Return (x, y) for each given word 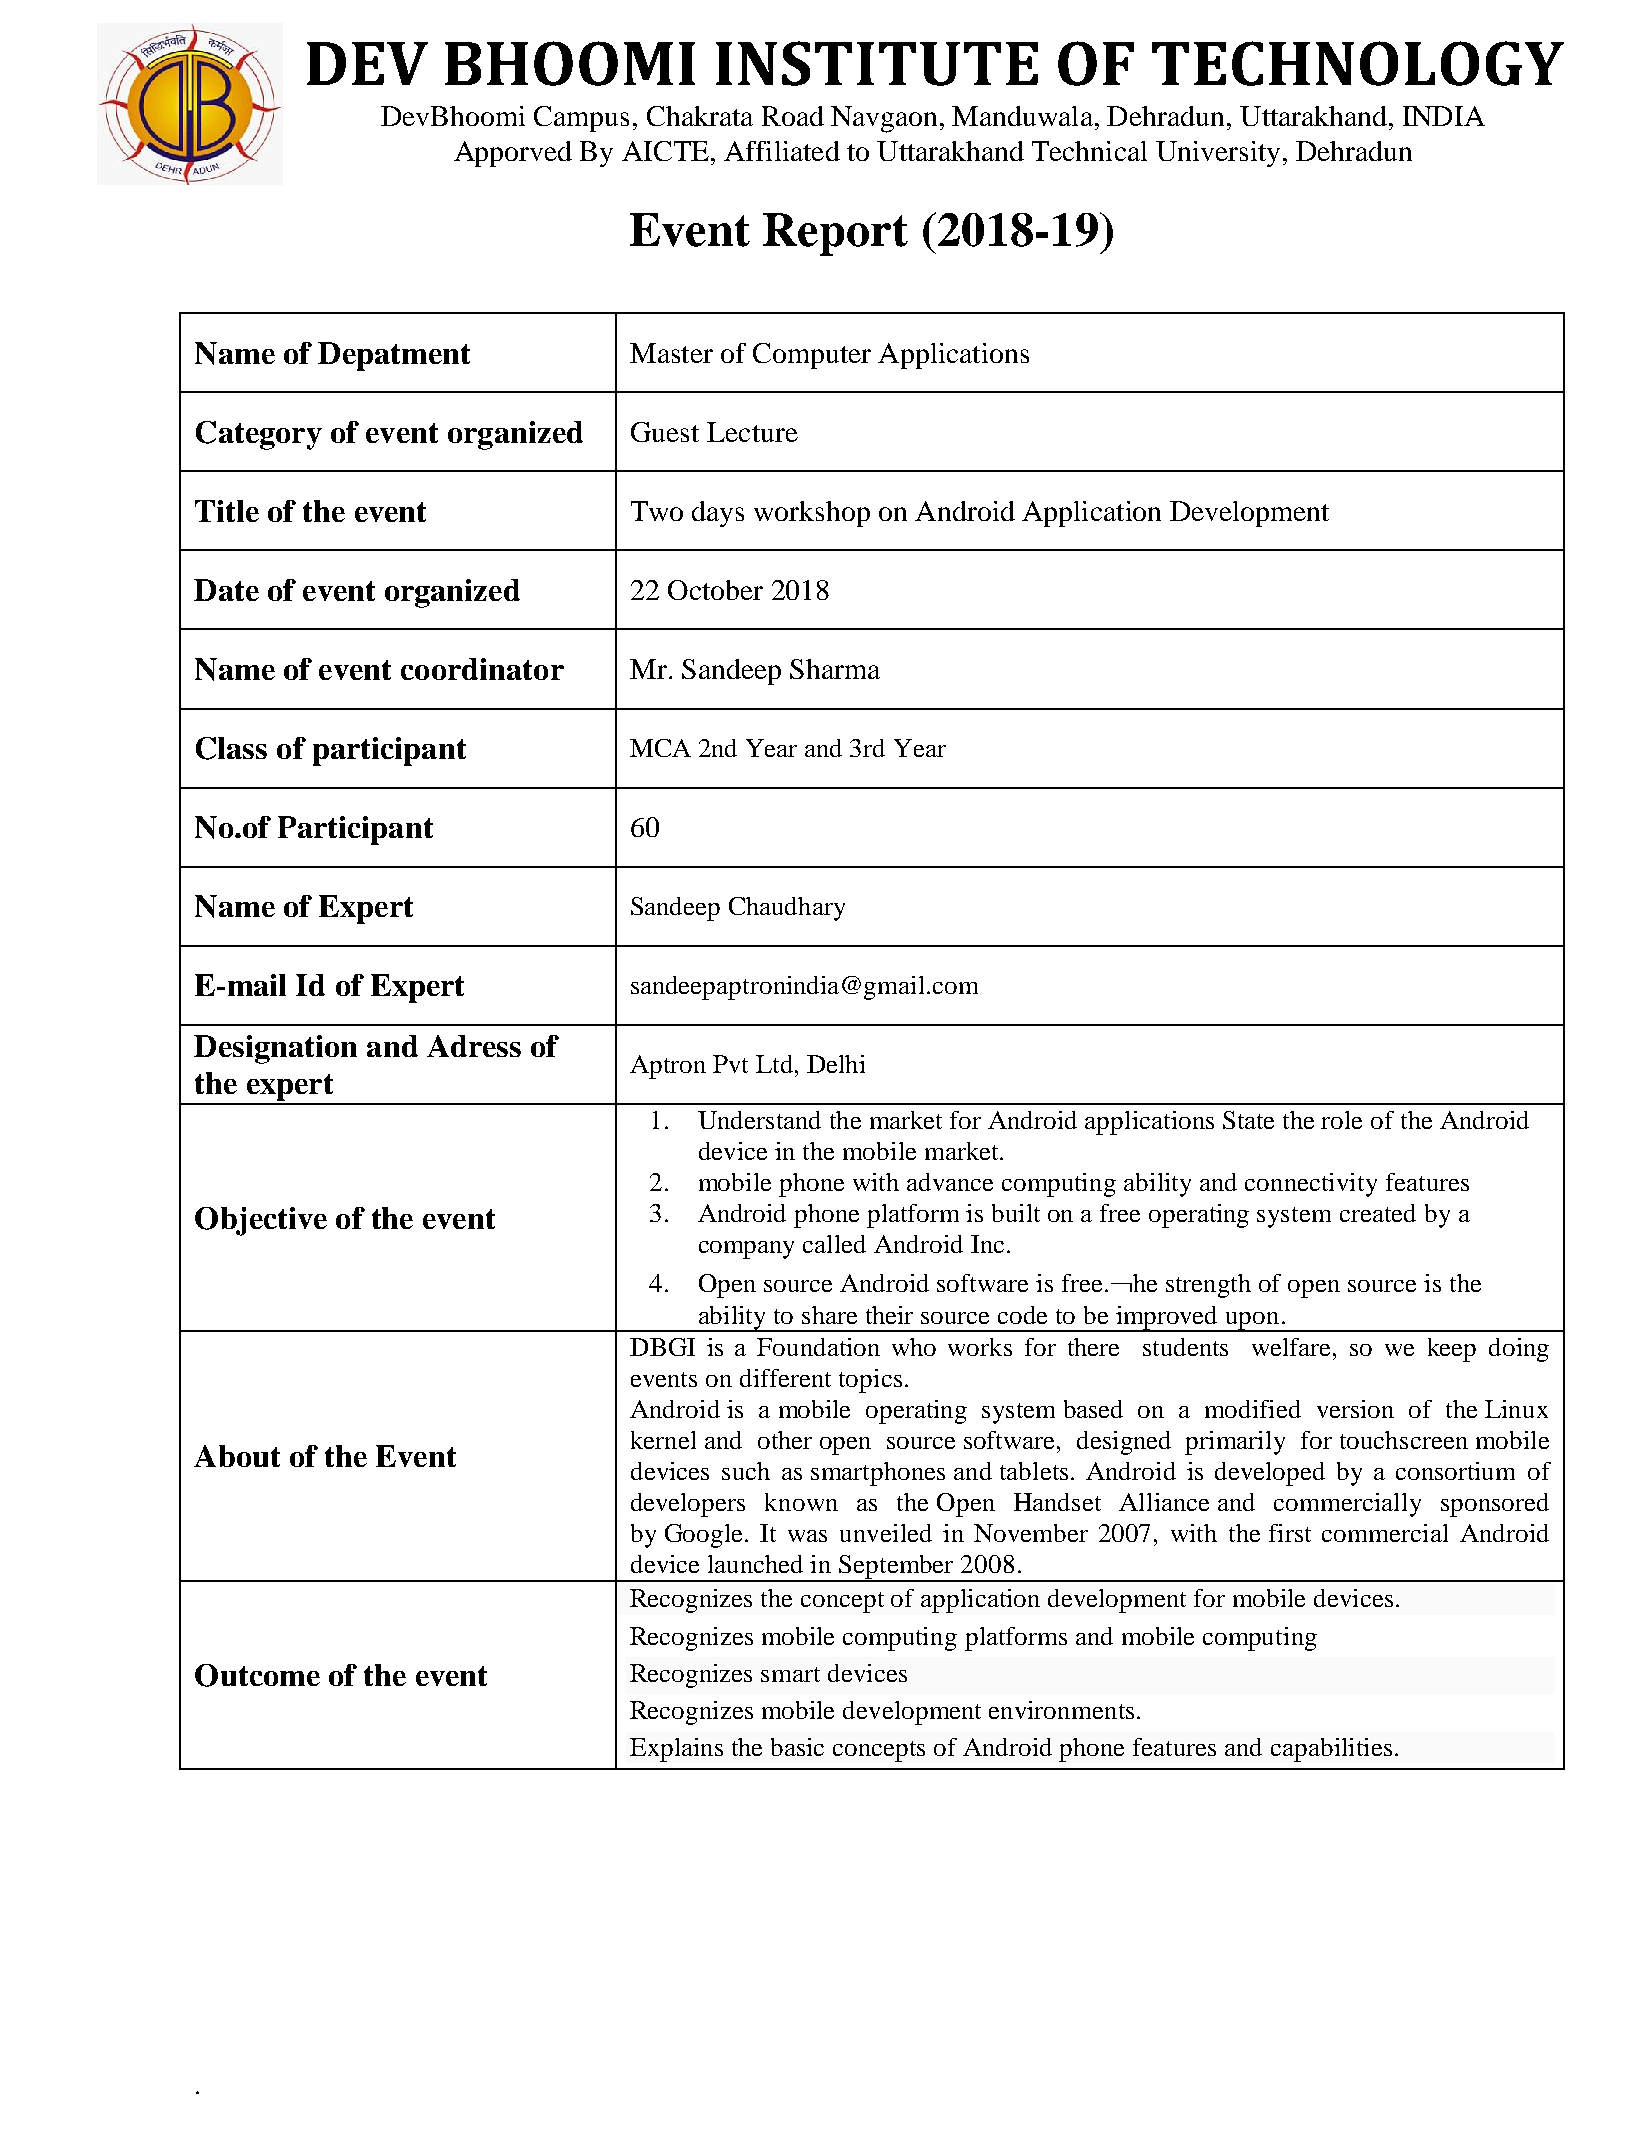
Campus (581, 119)
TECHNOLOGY (1358, 63)
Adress (474, 1046)
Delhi (836, 1064)
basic (797, 1747)
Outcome (257, 1675)
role (1341, 1120)
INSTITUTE (877, 63)
